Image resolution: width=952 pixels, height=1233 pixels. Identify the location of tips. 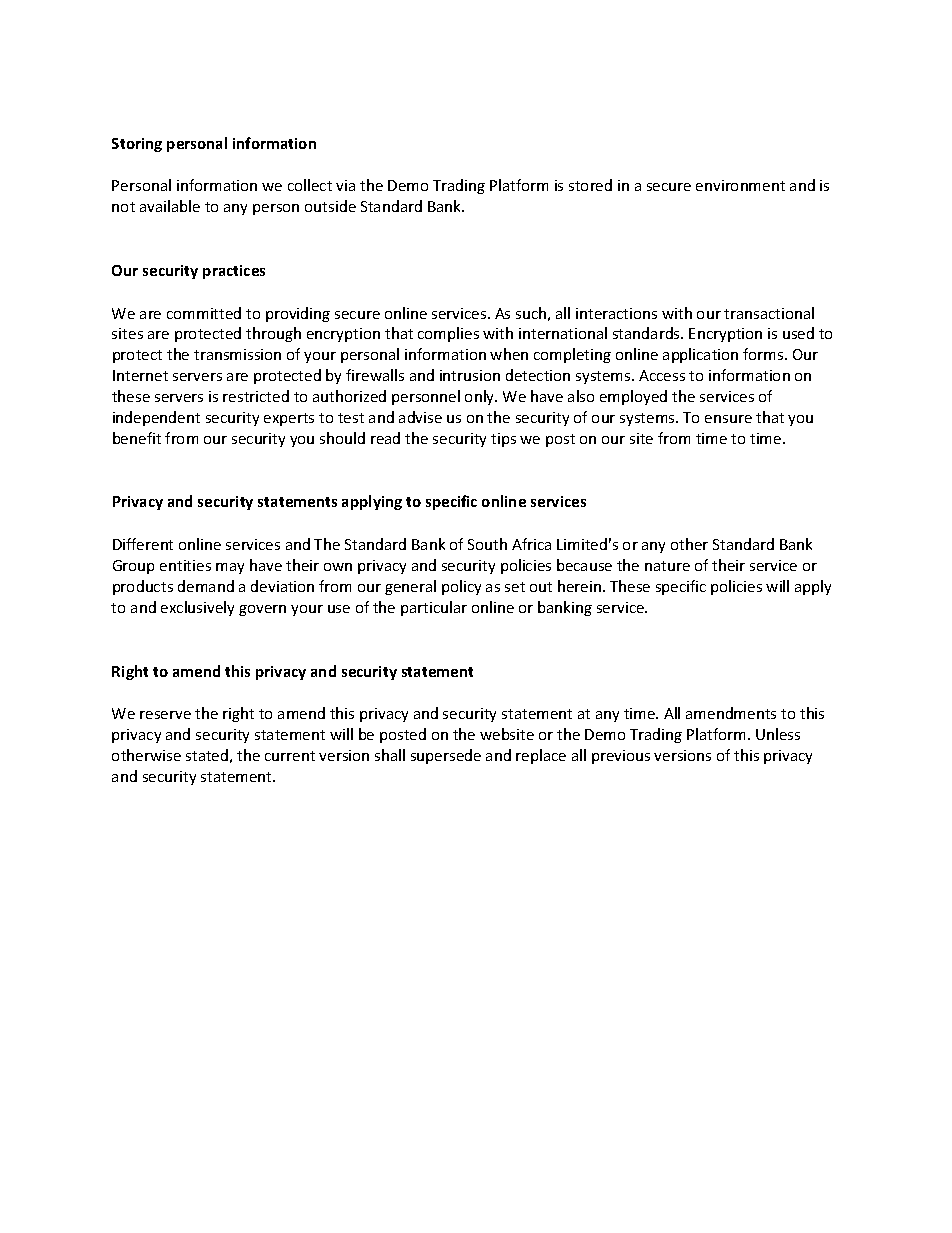
(503, 440).
